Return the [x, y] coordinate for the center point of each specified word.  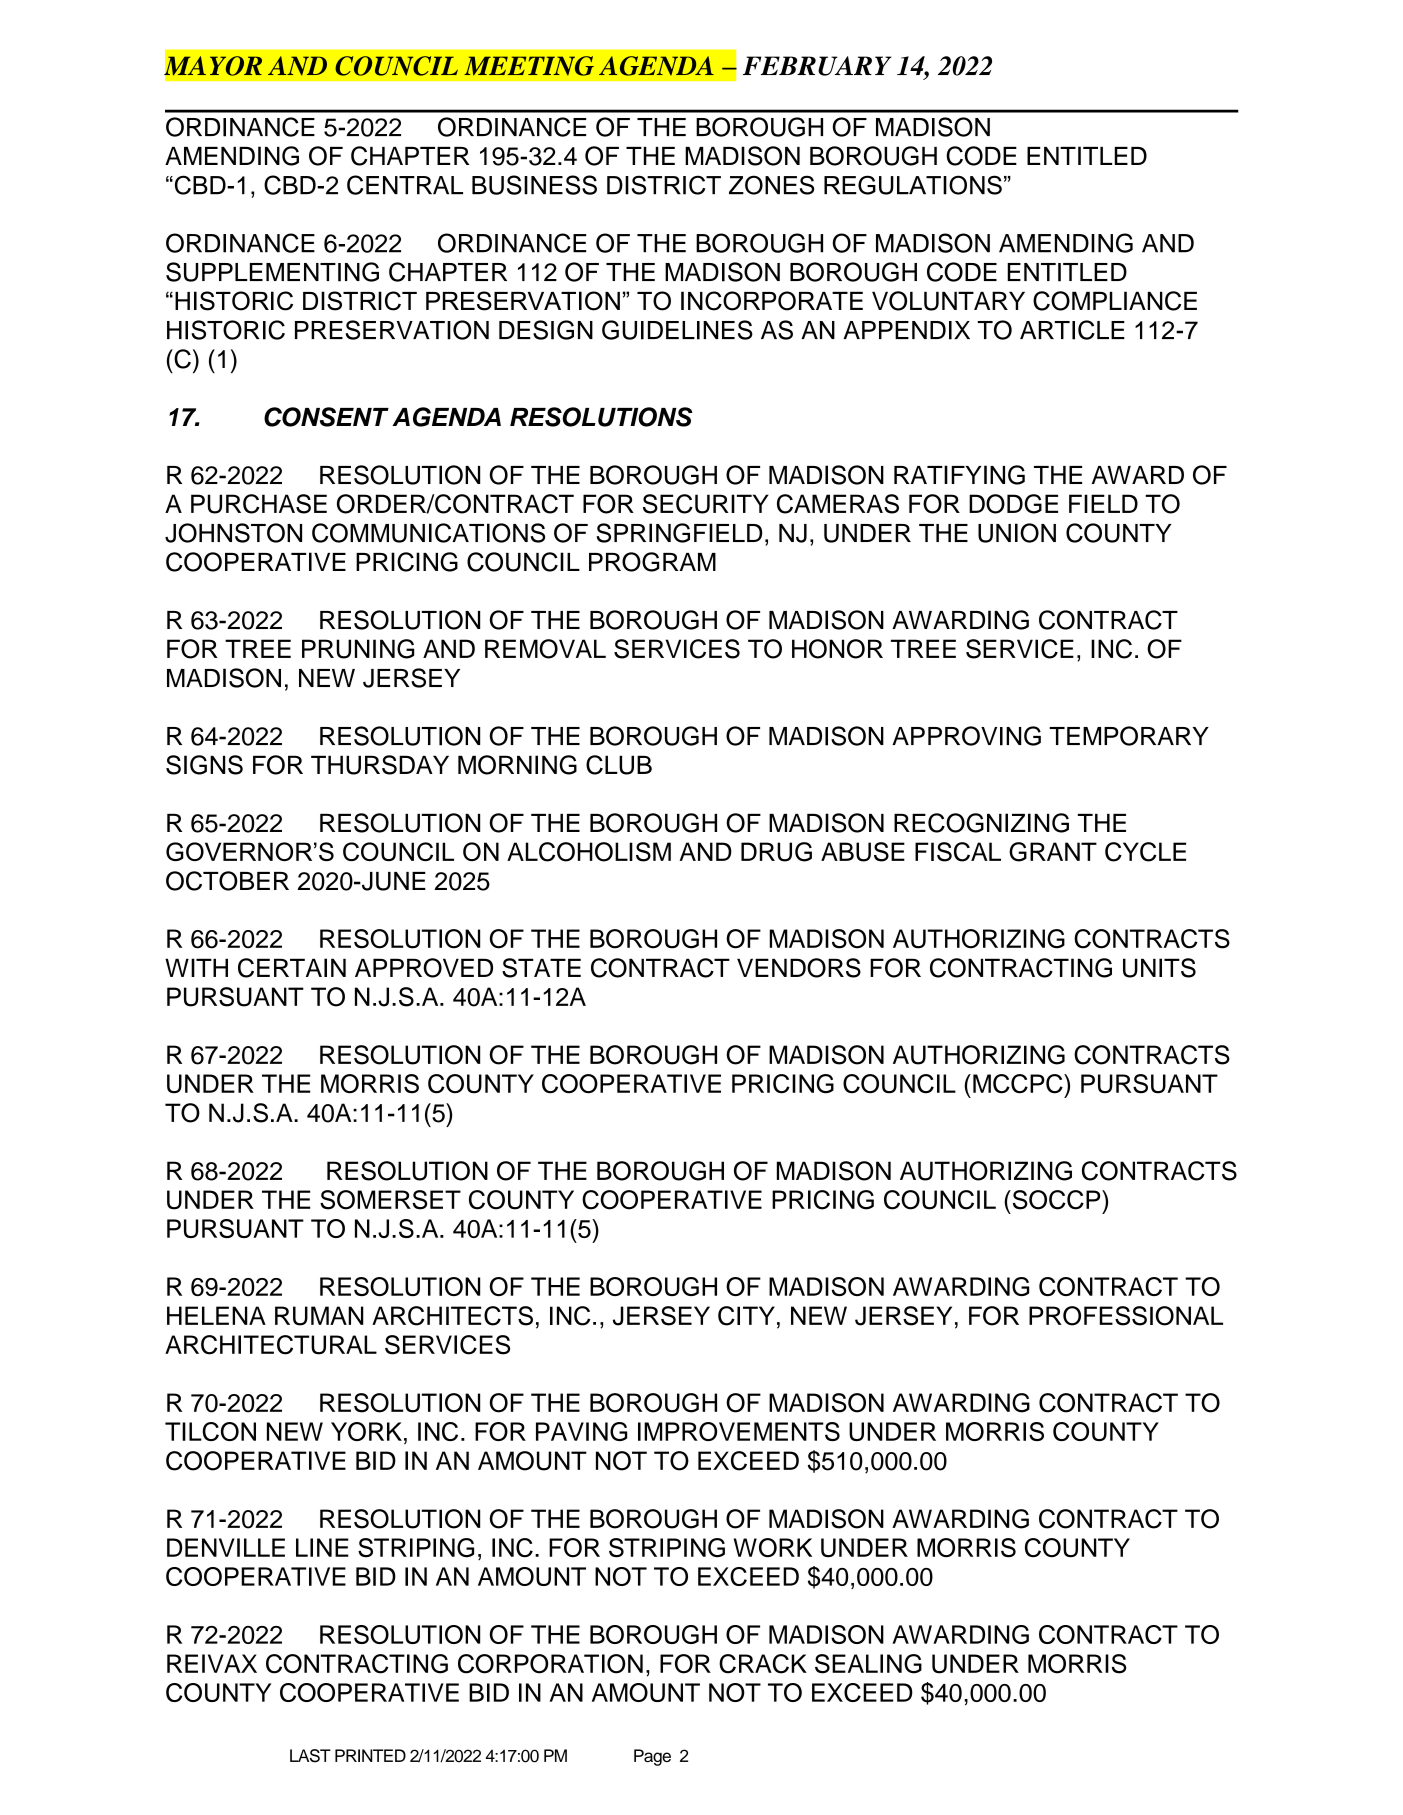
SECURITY [706, 504]
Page [652, 1757]
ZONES [771, 185]
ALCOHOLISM [589, 852]
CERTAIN [292, 968]
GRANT [1053, 852]
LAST [310, 1756]
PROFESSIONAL [1126, 1316]
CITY [746, 1316]
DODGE [1013, 504]
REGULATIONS [913, 185]
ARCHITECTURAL [271, 1345]
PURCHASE [259, 504]
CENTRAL [405, 185]
